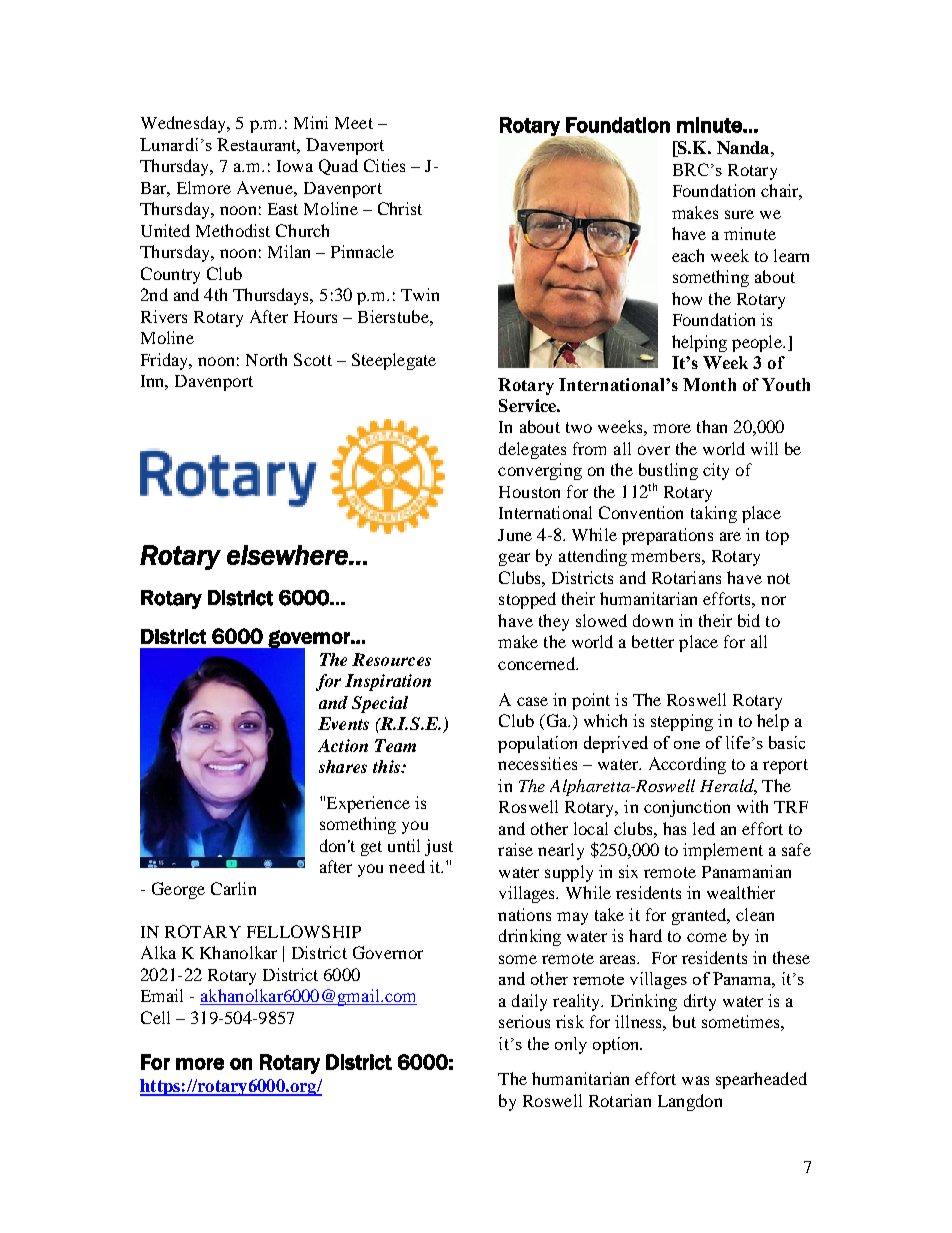 The image size is (952, 1233). I want to click on Cities, so click(384, 165).
